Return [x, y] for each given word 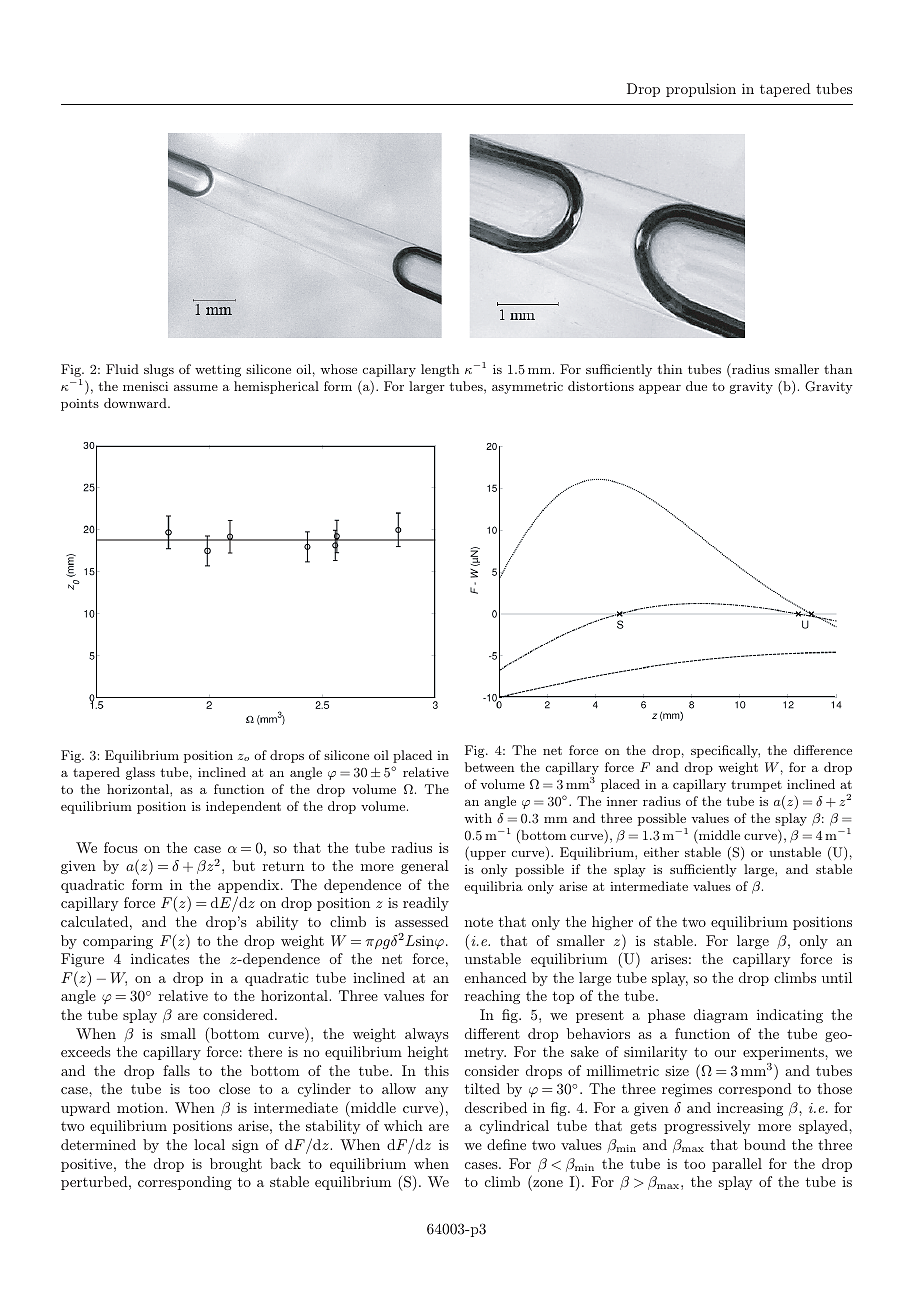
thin [669, 369]
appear [660, 389]
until [837, 977]
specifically [725, 751]
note [479, 922]
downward [136, 403]
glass [140, 773]
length [440, 370]
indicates [160, 958]
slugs [159, 370]
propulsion [701, 90]
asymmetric [527, 388]
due [696, 386]
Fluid [122, 369]
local [209, 1144]
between [489, 767]
